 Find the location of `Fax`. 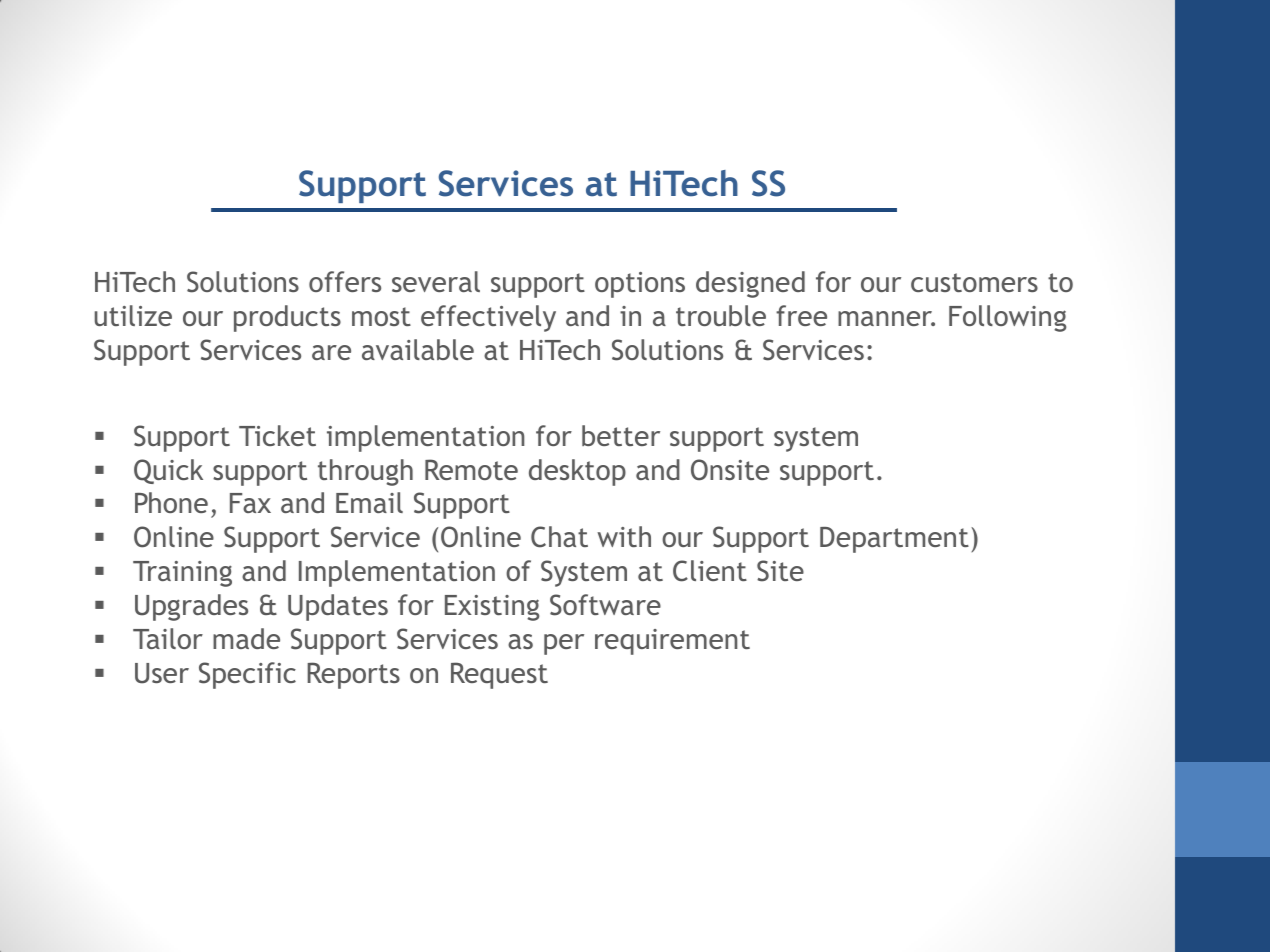

Fax is located at coordinates (250, 503).
